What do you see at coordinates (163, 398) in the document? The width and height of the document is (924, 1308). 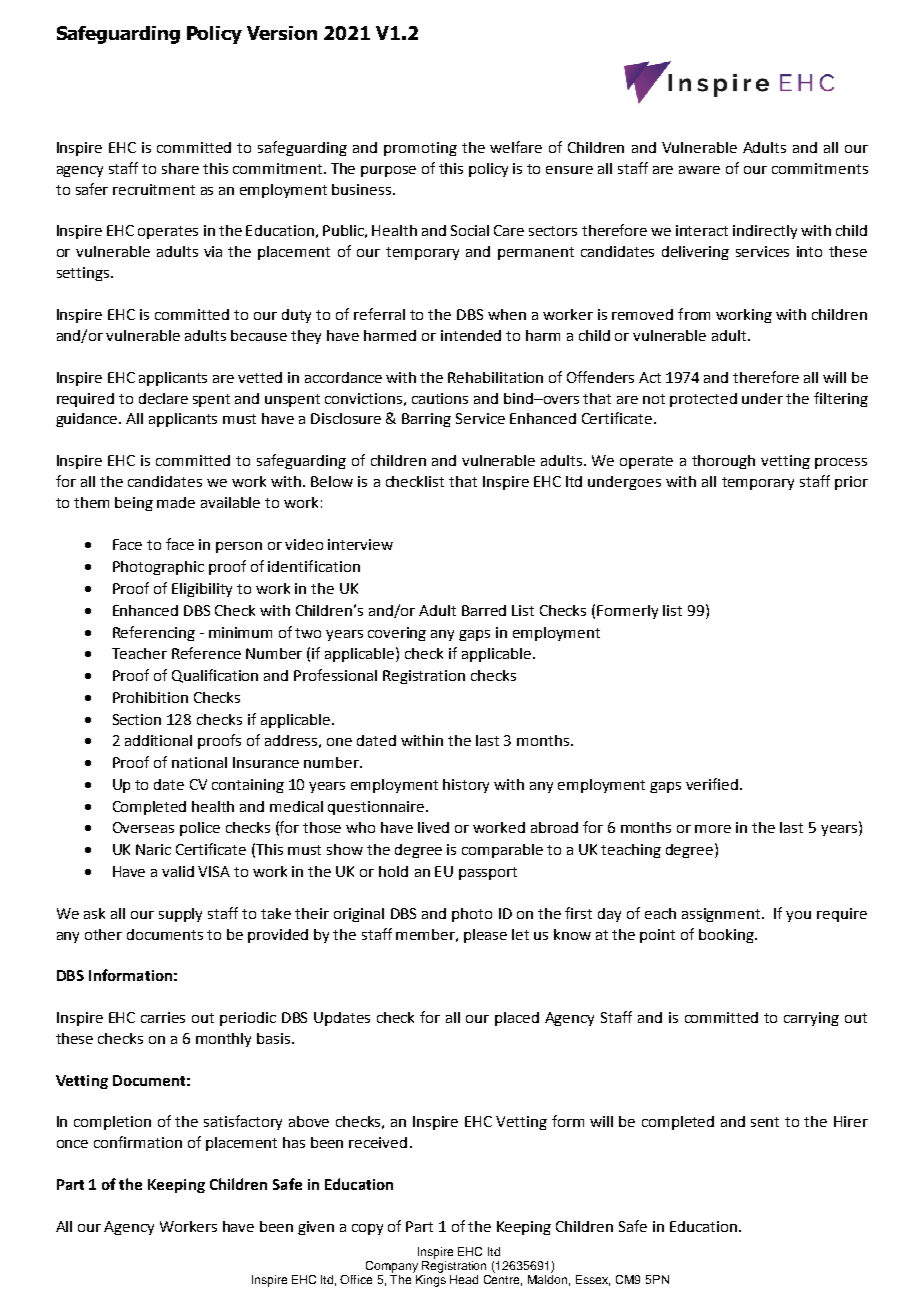 I see `declare` at bounding box center [163, 398].
